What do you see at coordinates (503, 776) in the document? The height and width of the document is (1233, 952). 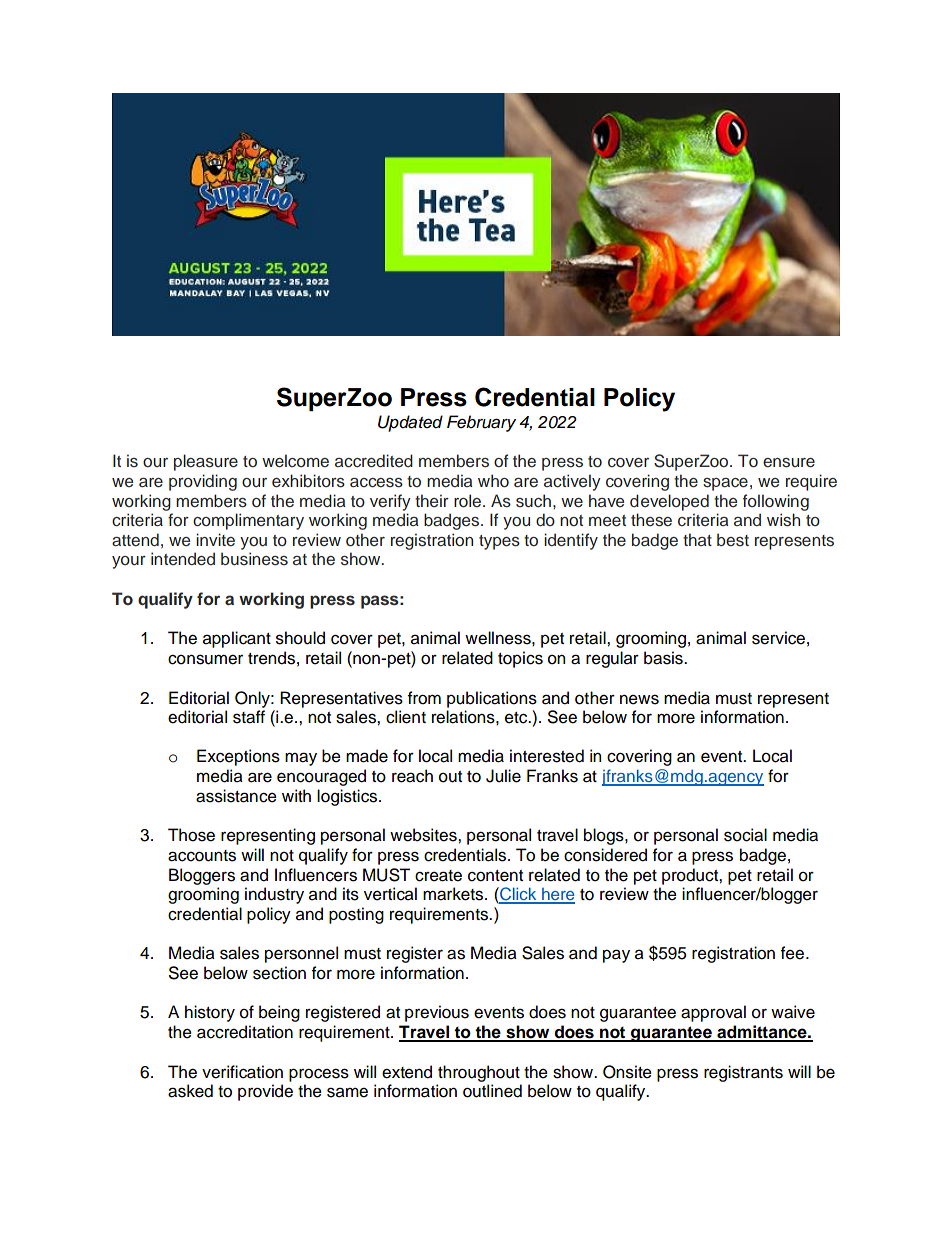 I see `Julie` at bounding box center [503, 776].
